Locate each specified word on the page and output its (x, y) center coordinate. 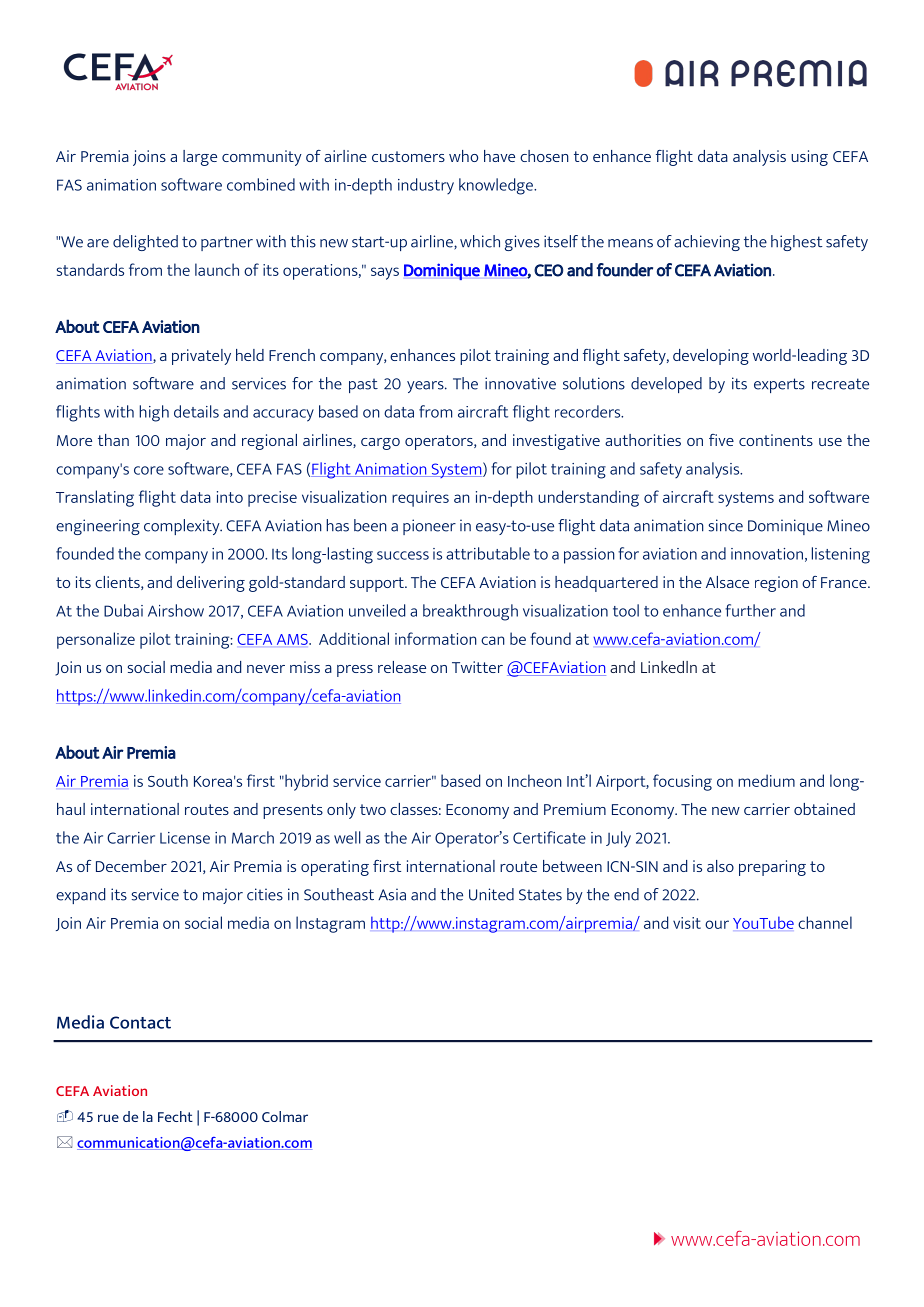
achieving (707, 243)
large (200, 158)
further (750, 610)
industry (426, 186)
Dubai (123, 610)
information (436, 638)
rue (108, 1118)
